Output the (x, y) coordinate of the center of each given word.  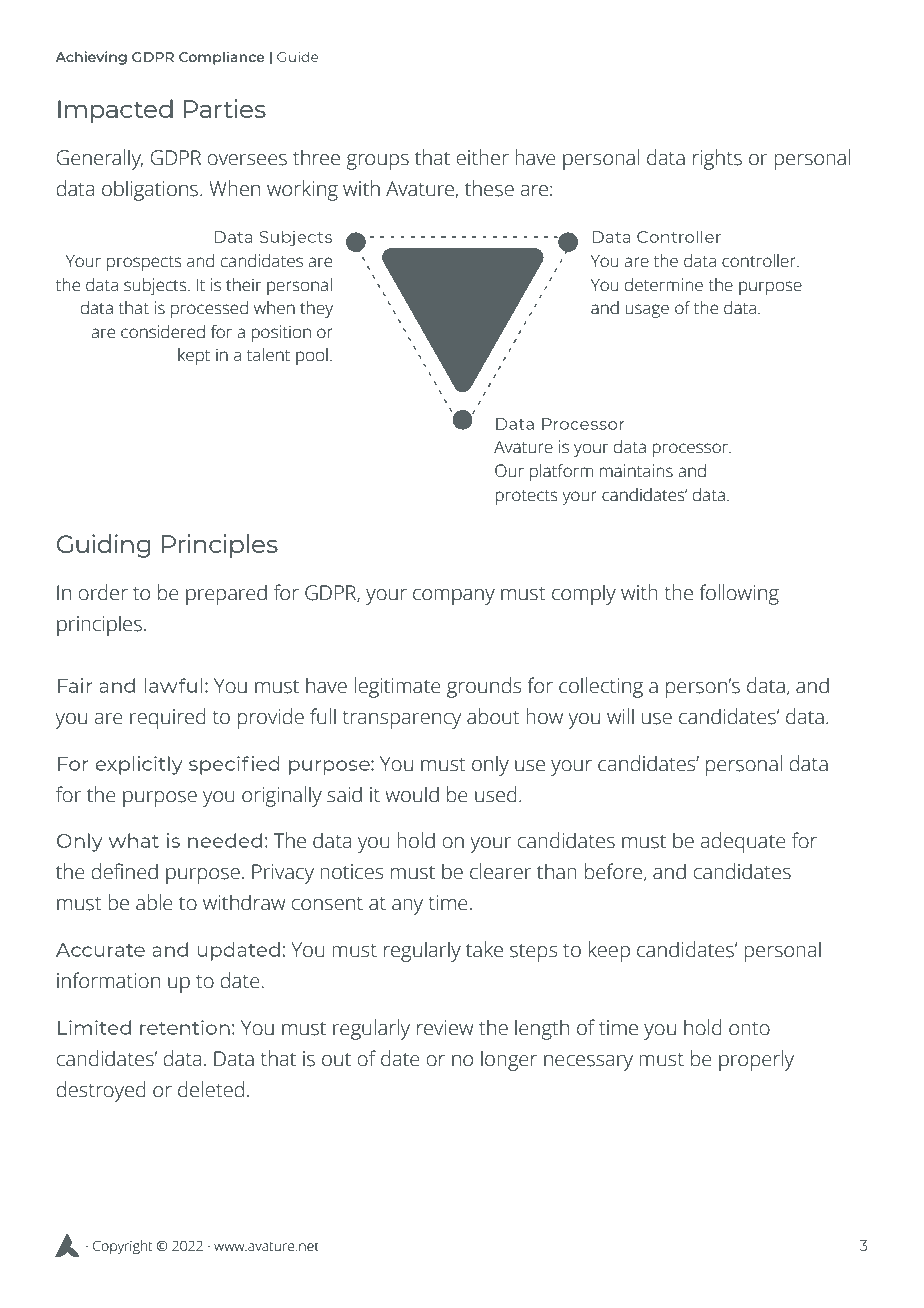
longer (509, 1060)
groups (377, 162)
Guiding (104, 546)
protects (526, 497)
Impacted (115, 111)
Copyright (122, 1247)
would (412, 794)
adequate (743, 842)
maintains (636, 471)
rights (717, 159)
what (134, 840)
